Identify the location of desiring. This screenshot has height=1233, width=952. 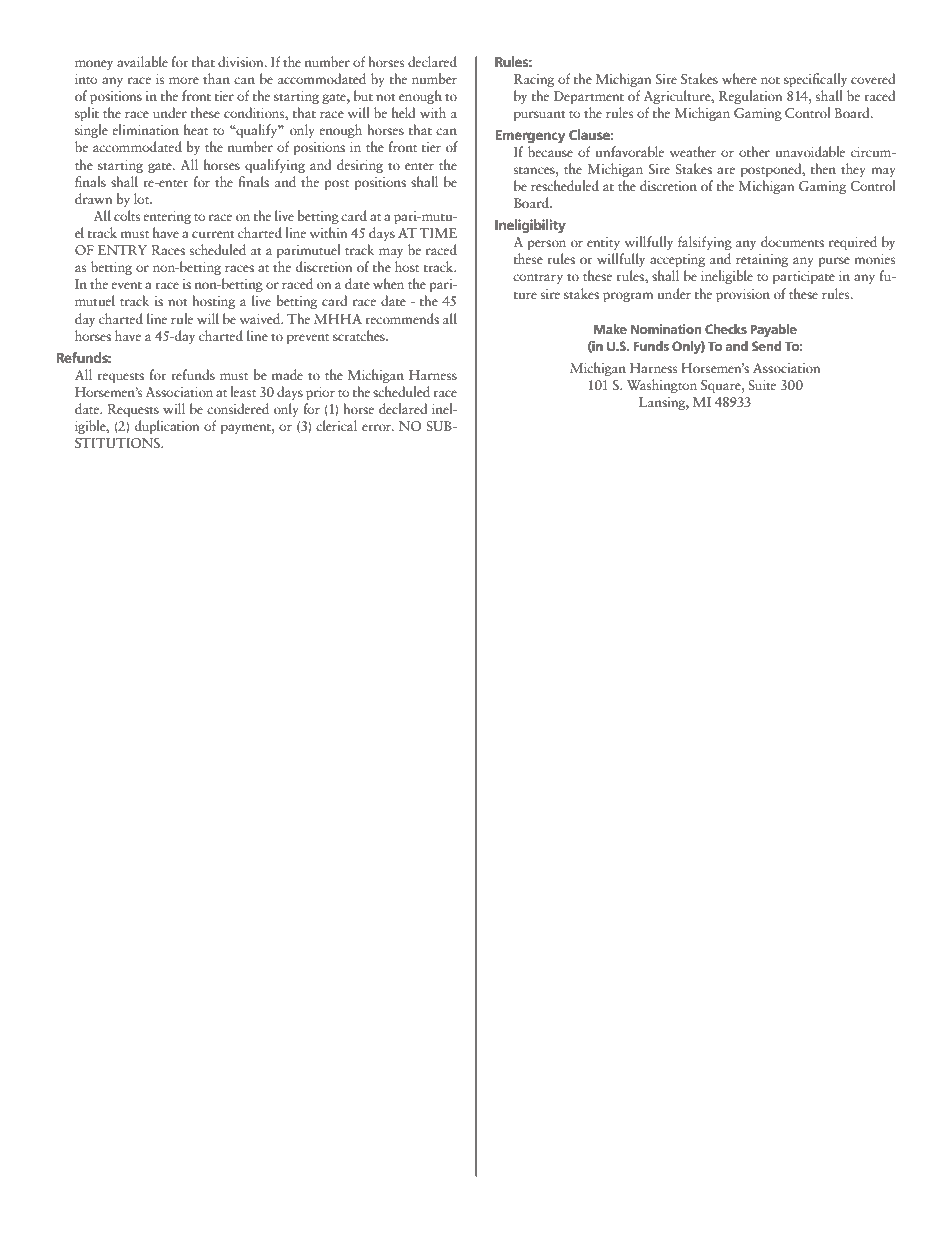
(360, 166).
